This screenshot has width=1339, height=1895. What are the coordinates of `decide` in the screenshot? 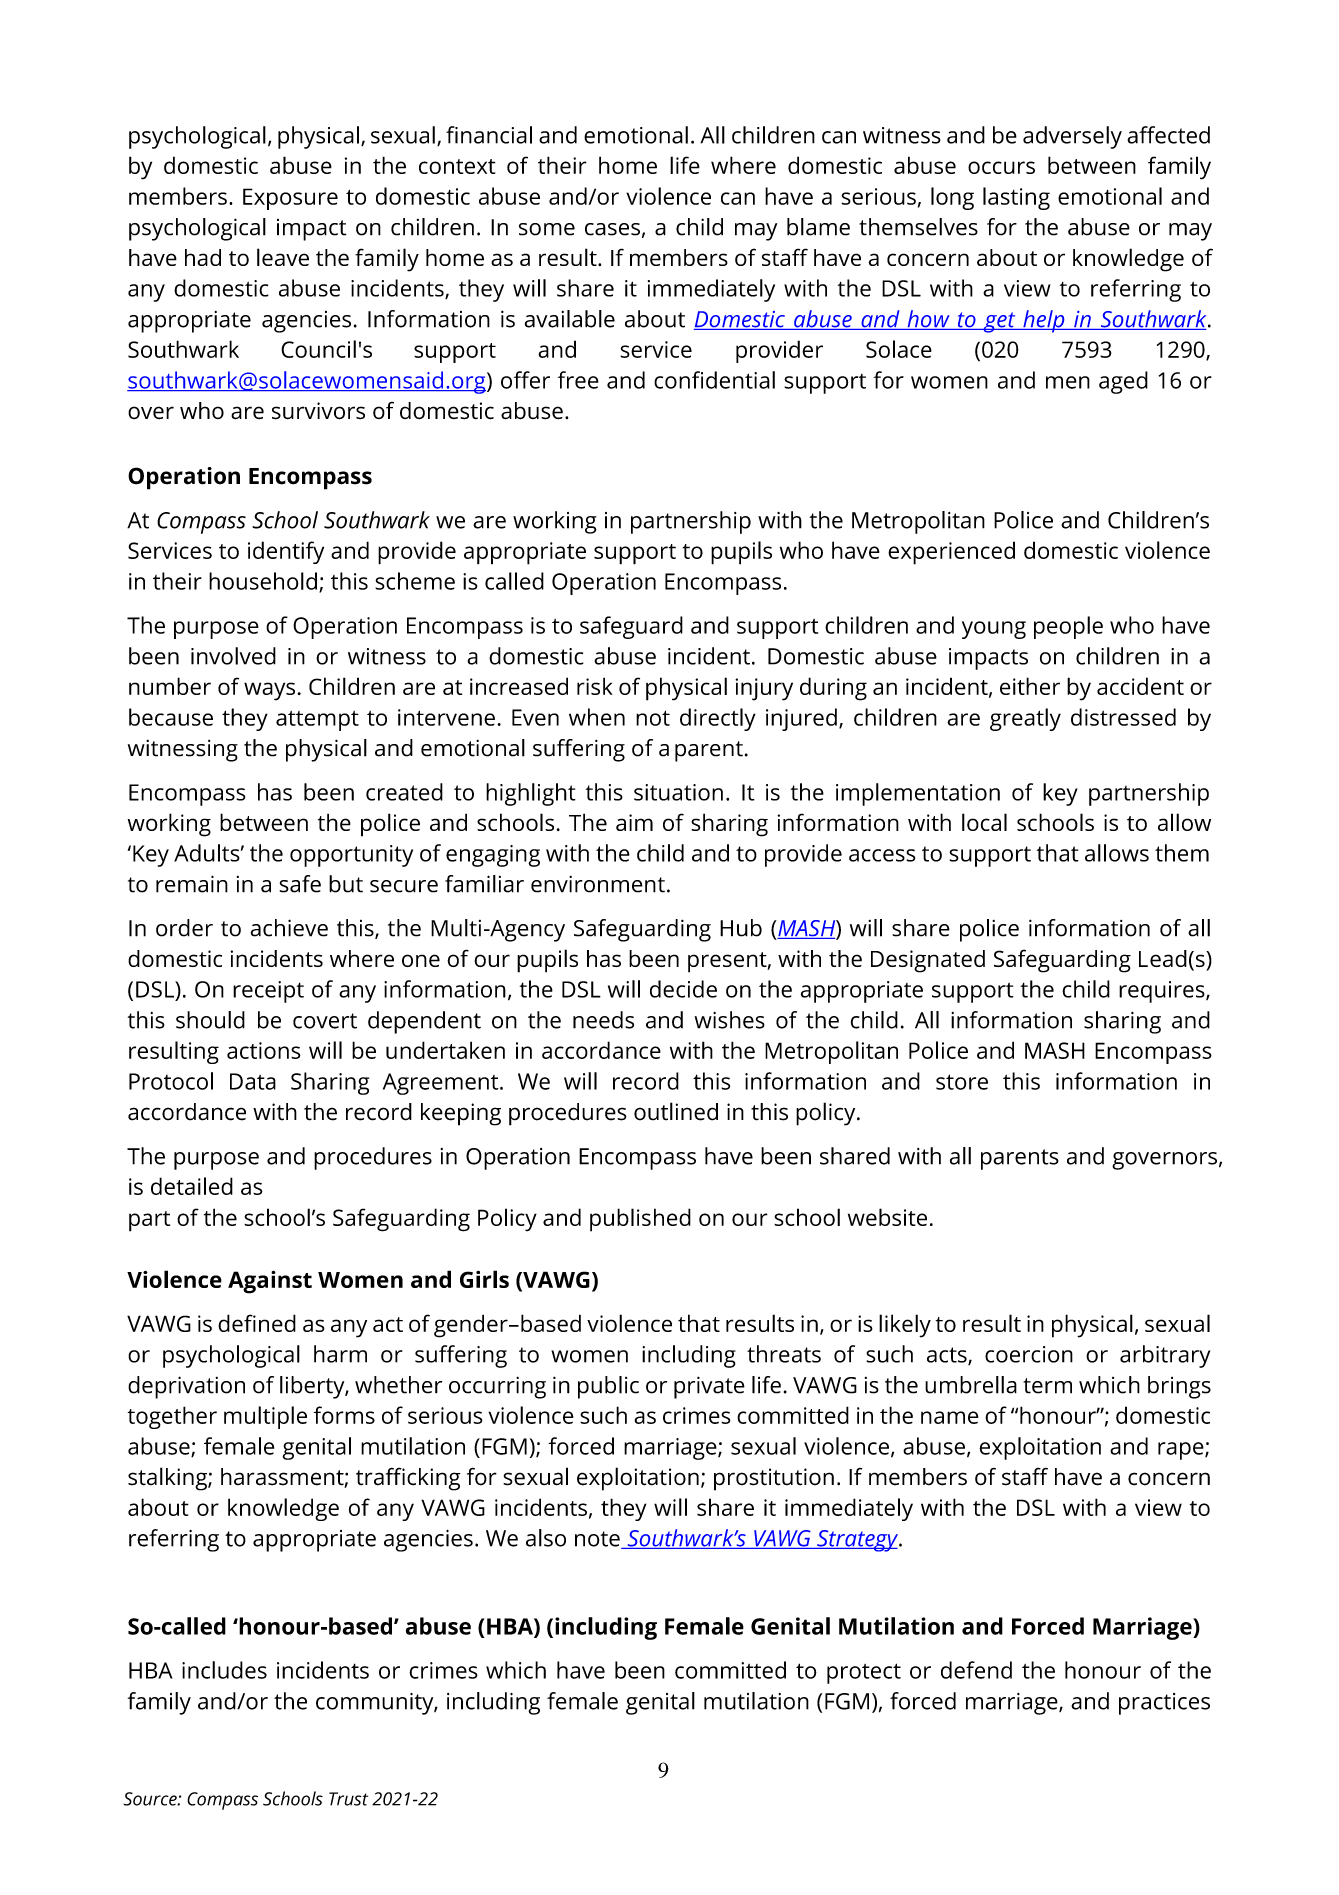 It's located at (683, 989).
